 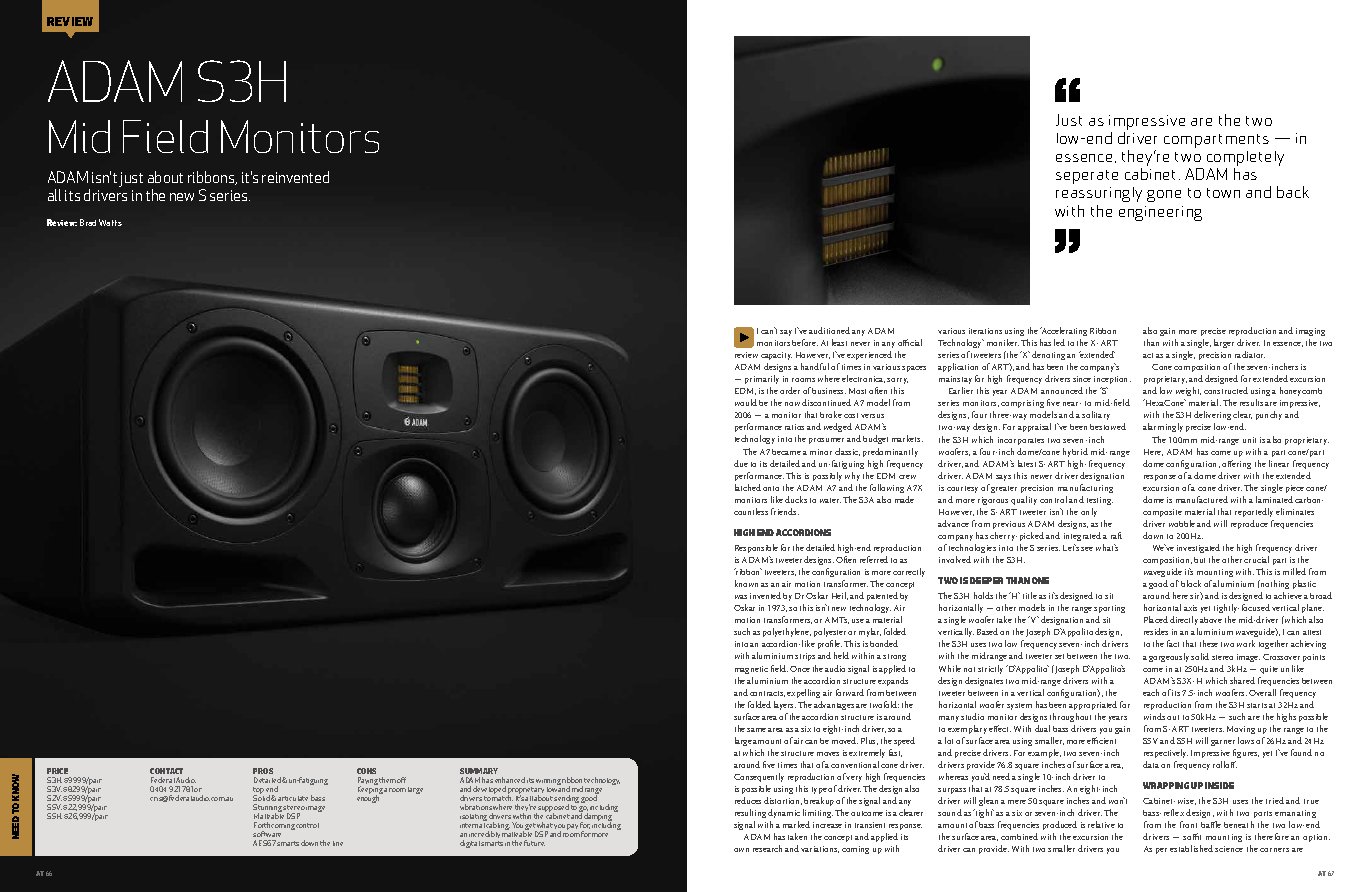 I want to click on gone, so click(x=1164, y=196).
